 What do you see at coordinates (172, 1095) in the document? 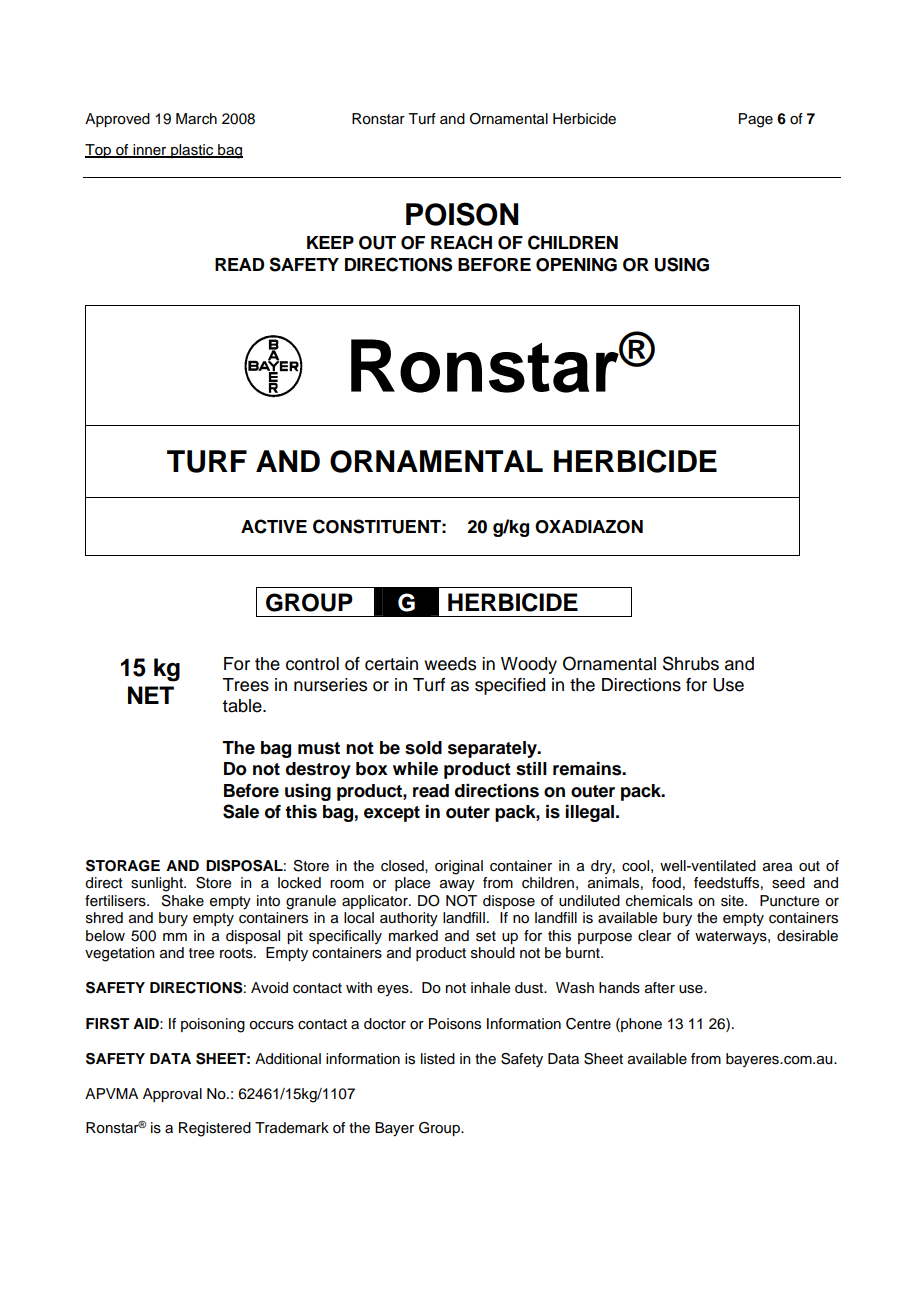
I see `Approval` at bounding box center [172, 1095].
